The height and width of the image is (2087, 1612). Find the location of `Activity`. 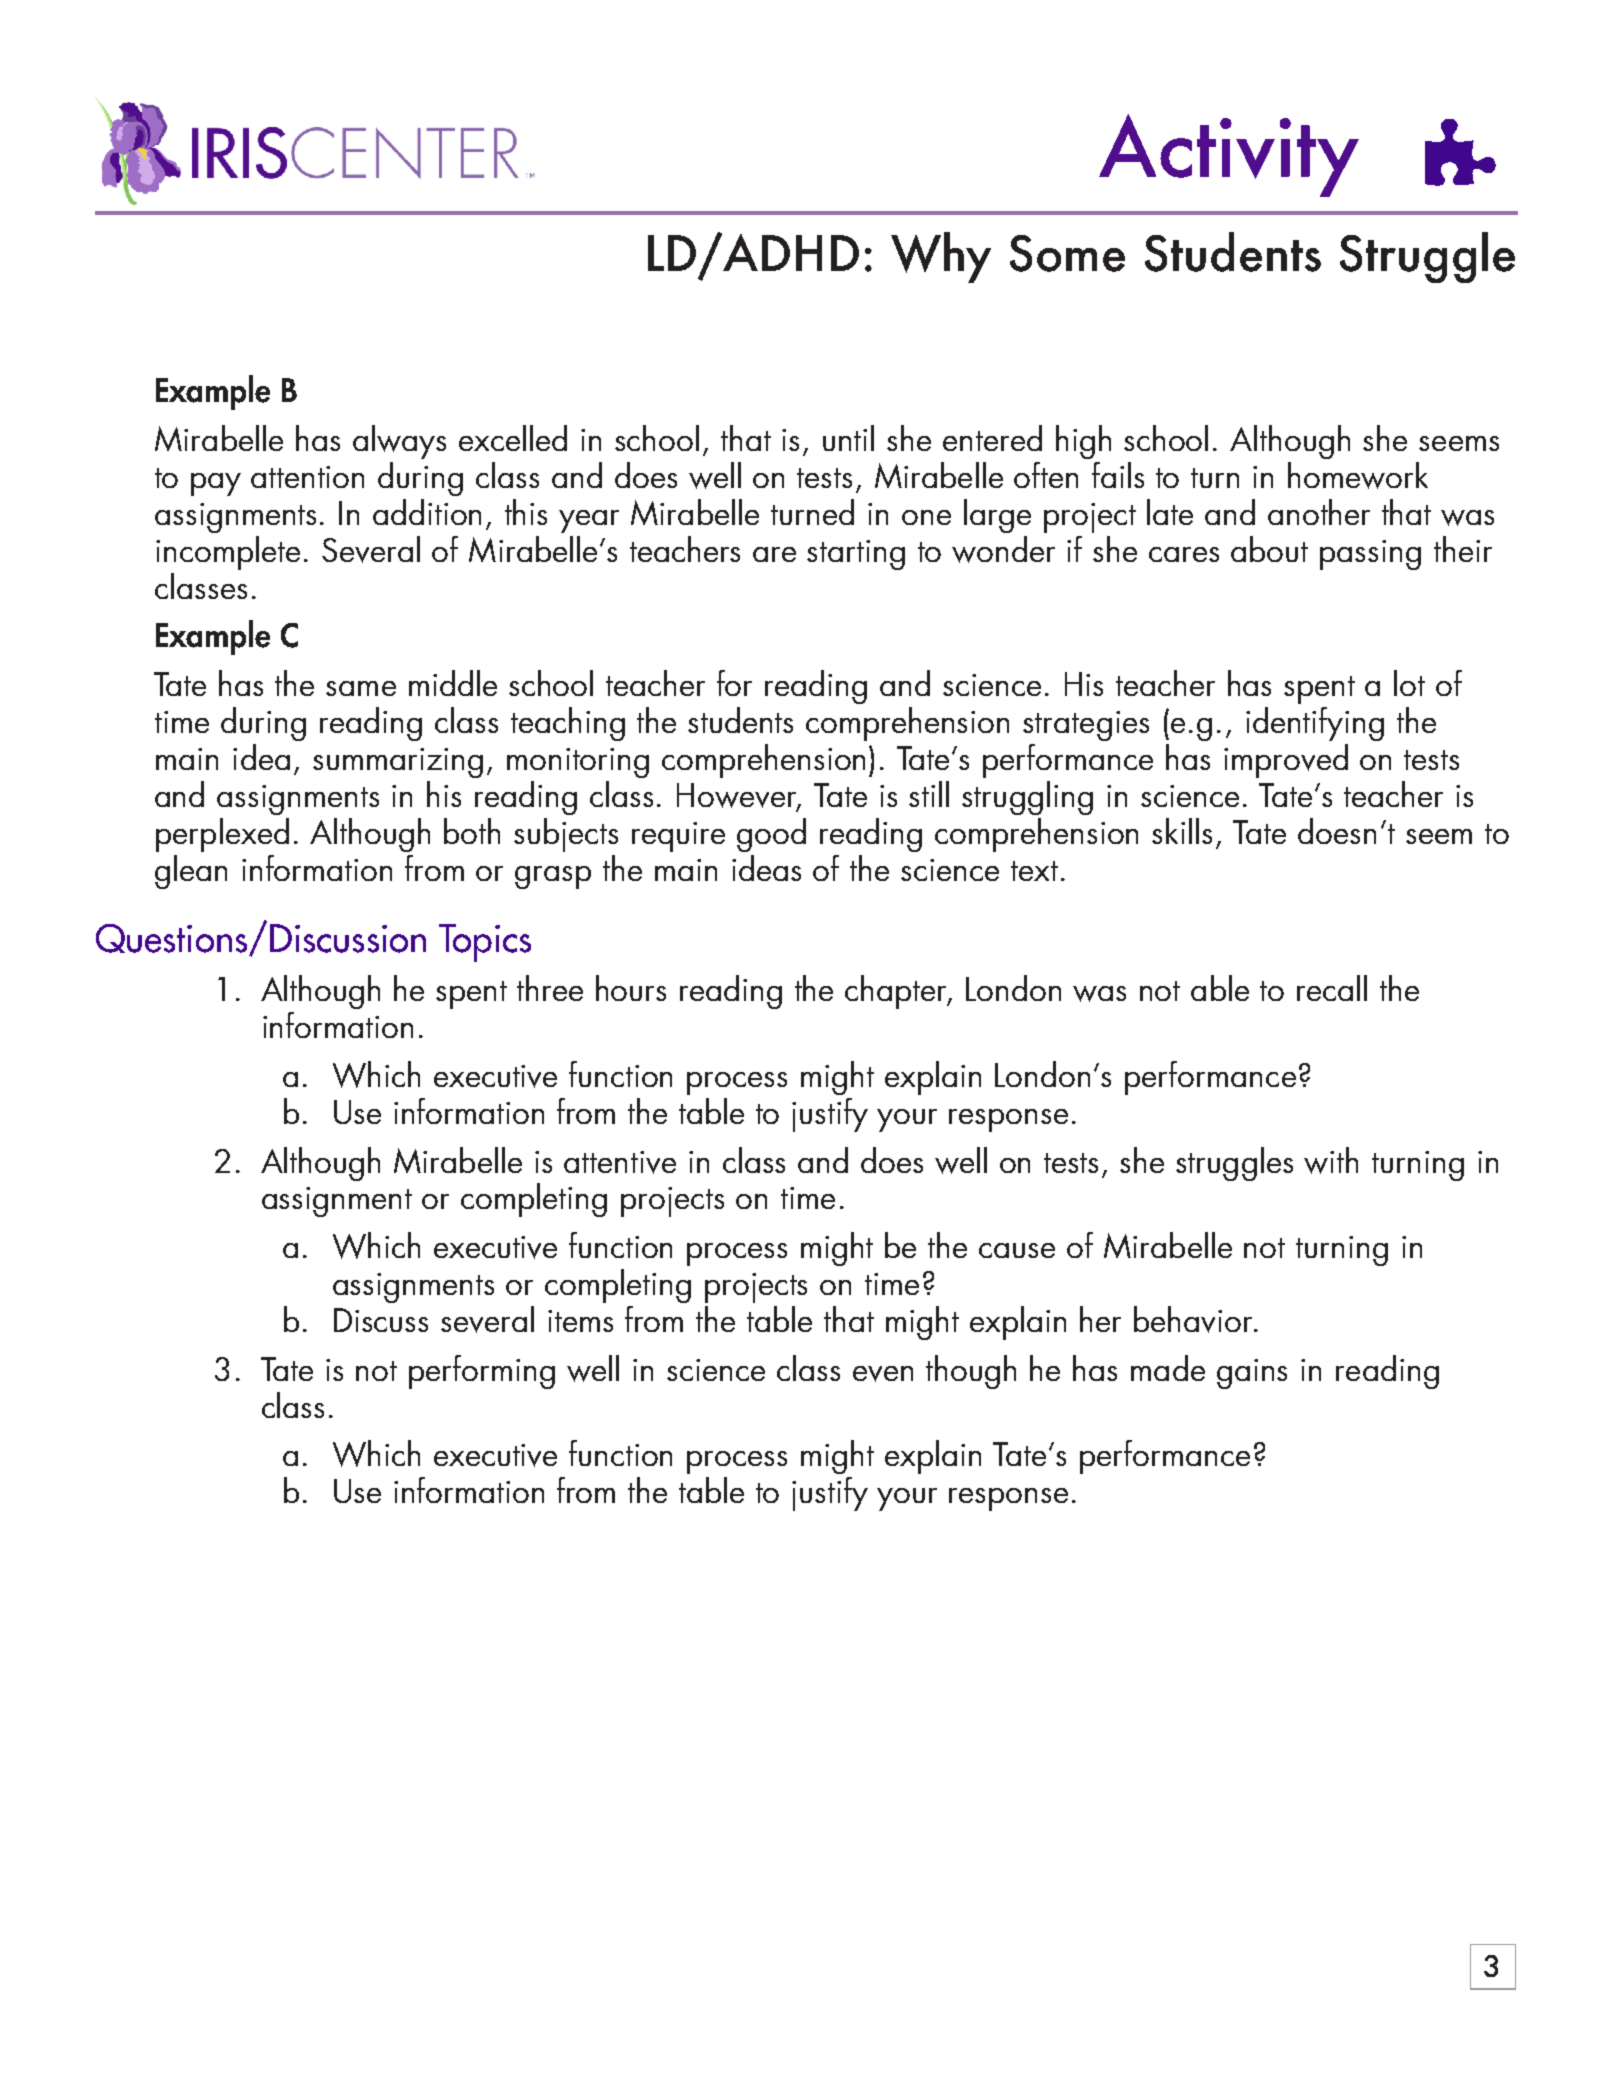

Activity is located at coordinates (1229, 155).
